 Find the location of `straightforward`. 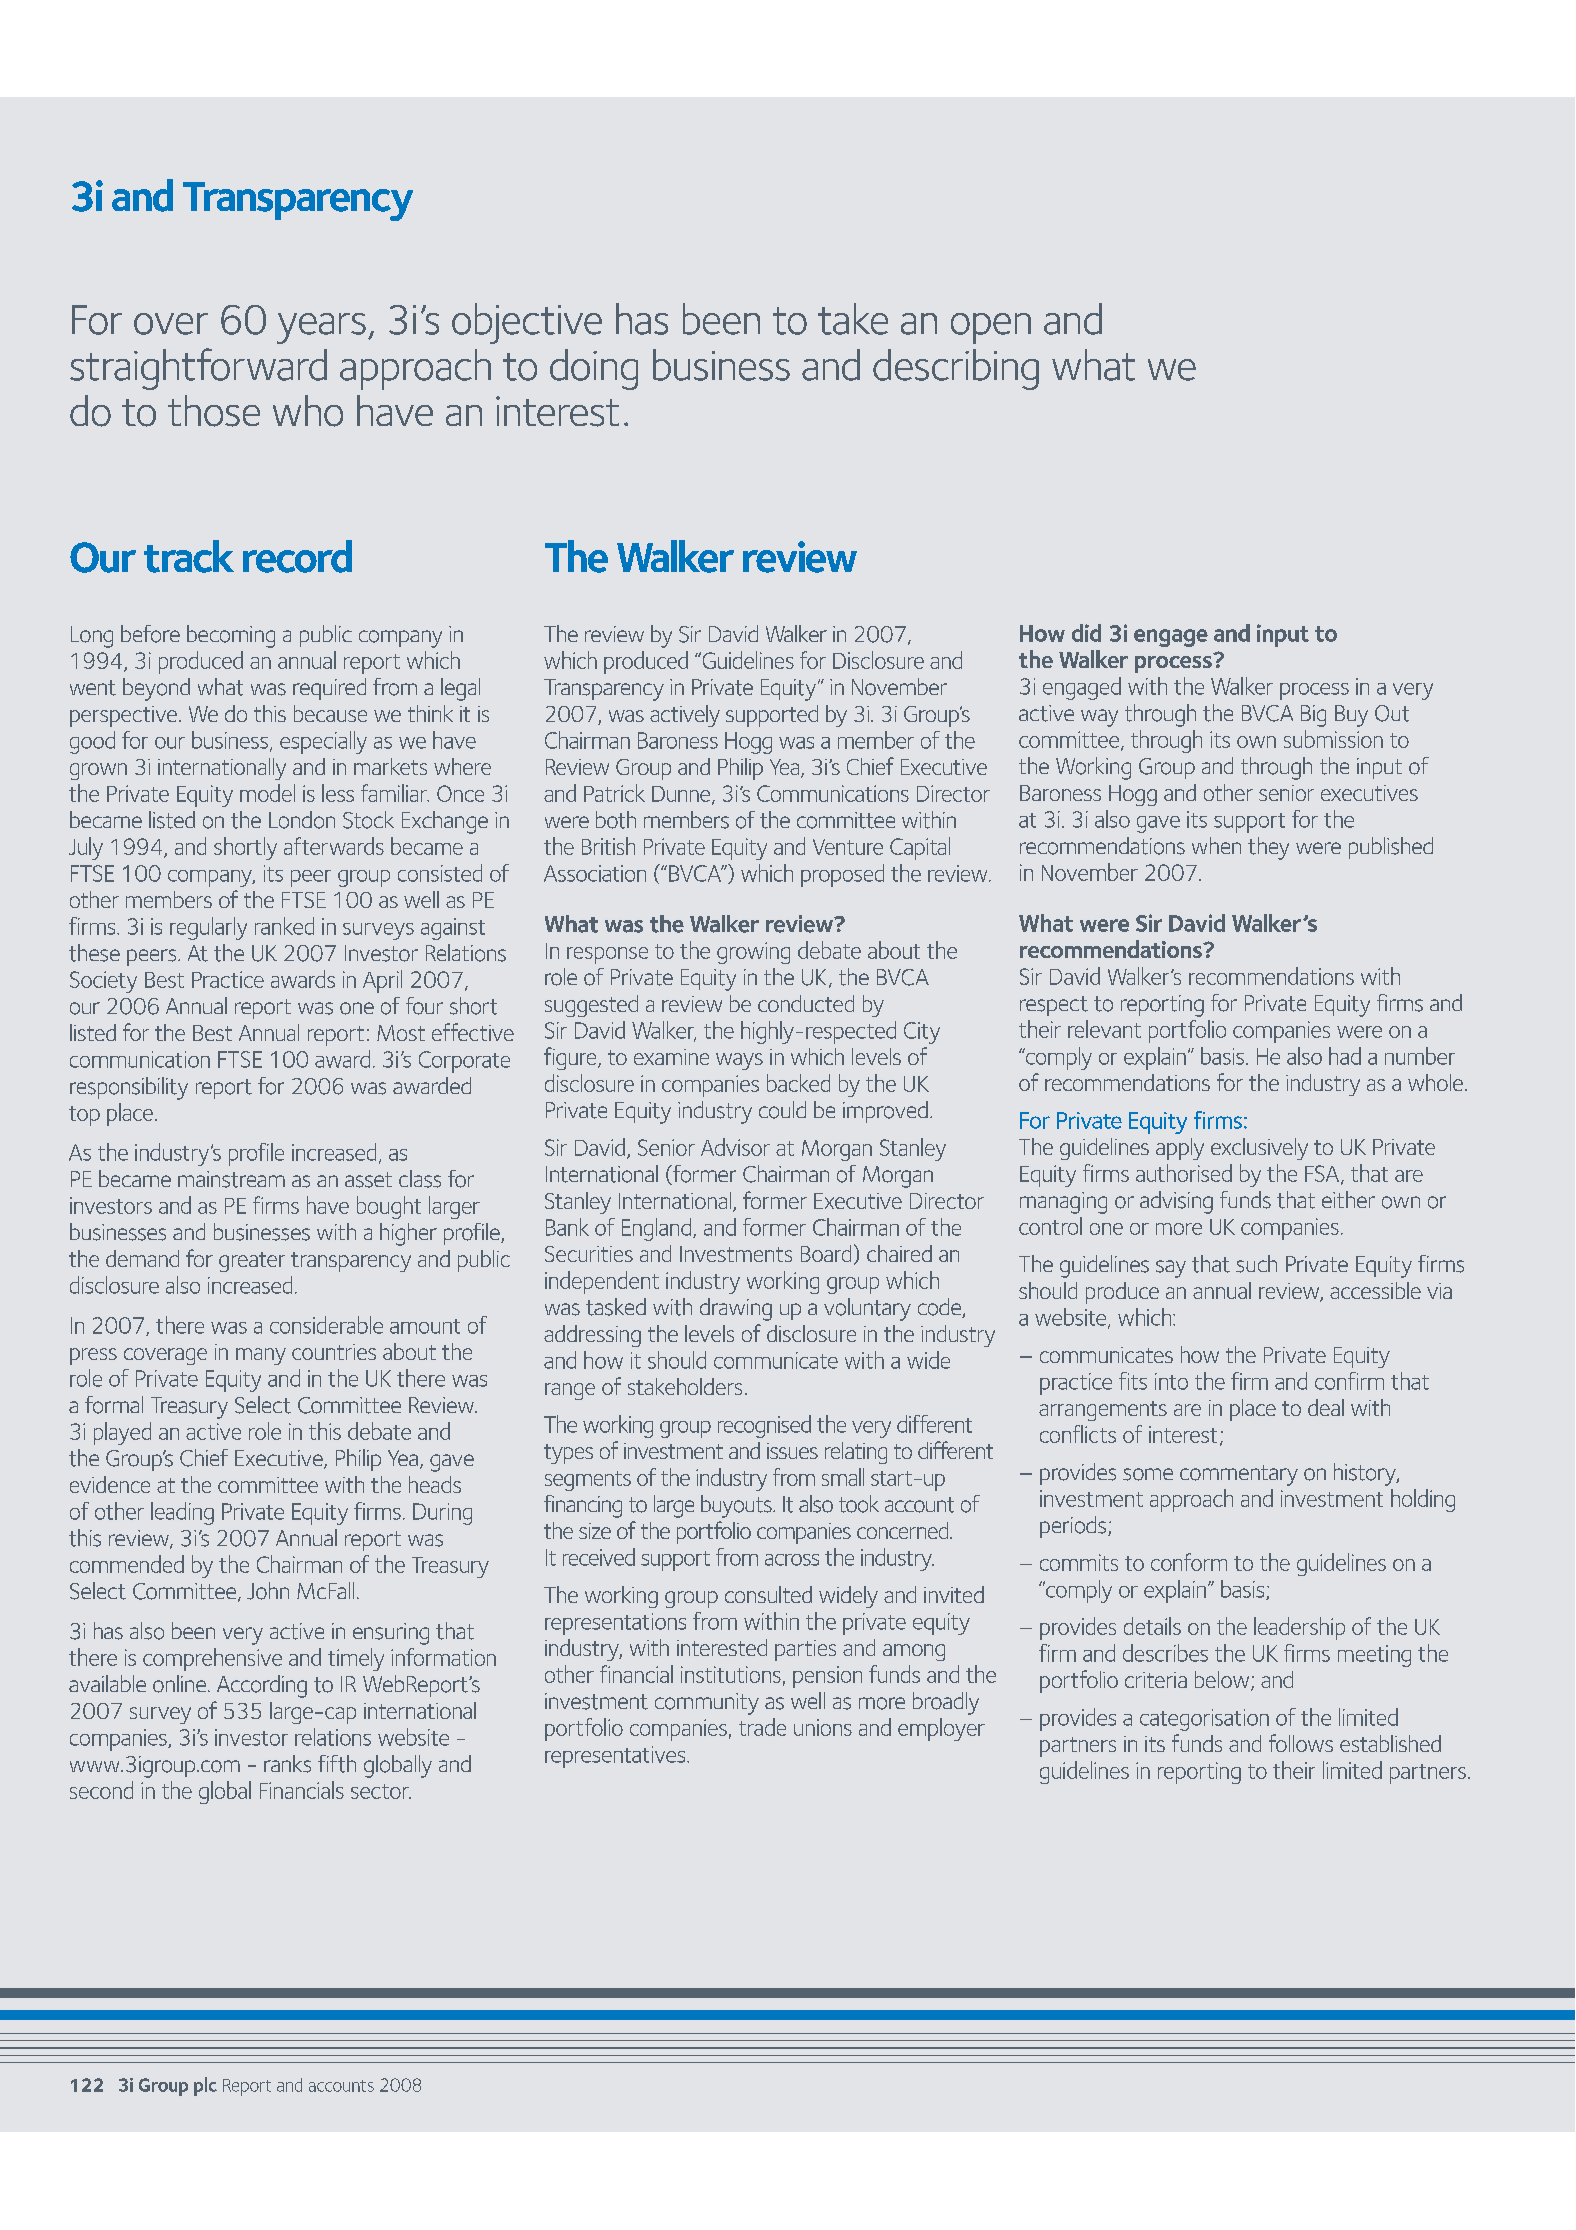

straightforward is located at coordinates (198, 369).
